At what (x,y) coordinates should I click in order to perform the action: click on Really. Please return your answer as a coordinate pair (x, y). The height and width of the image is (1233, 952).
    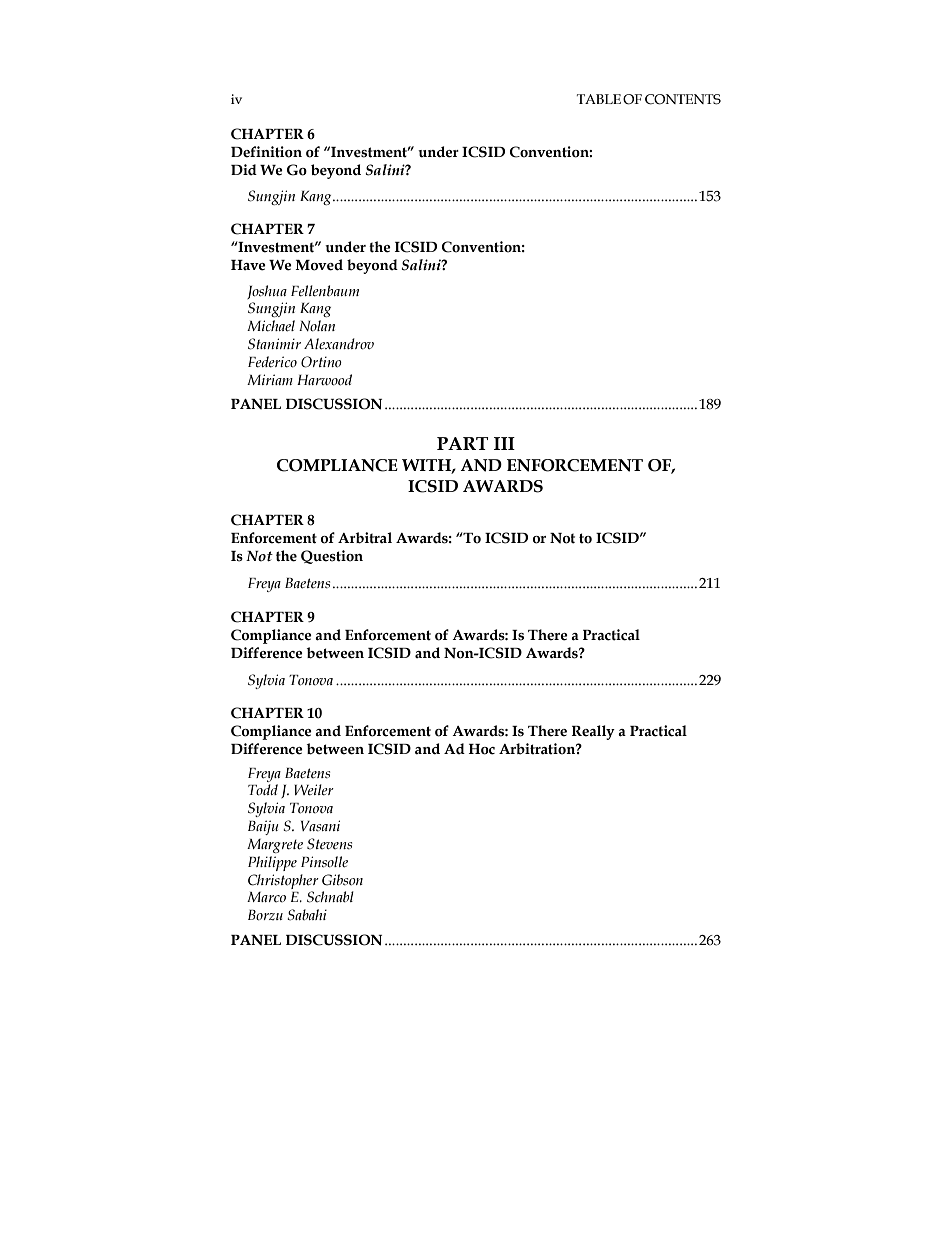
    Looking at the image, I should click on (593, 732).
